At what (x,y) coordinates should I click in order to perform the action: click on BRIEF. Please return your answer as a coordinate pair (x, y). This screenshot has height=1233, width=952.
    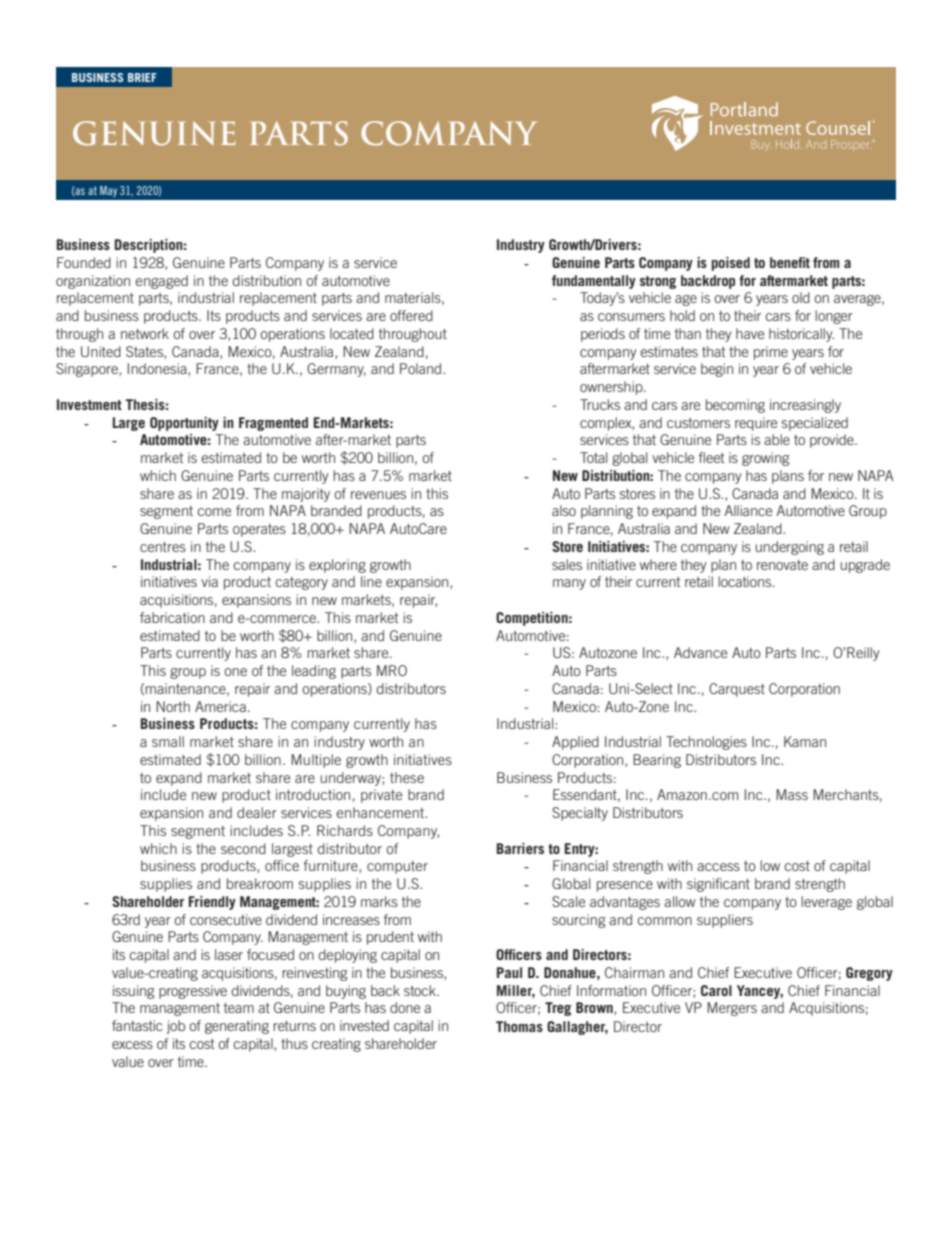
    Looking at the image, I should click on (142, 77).
